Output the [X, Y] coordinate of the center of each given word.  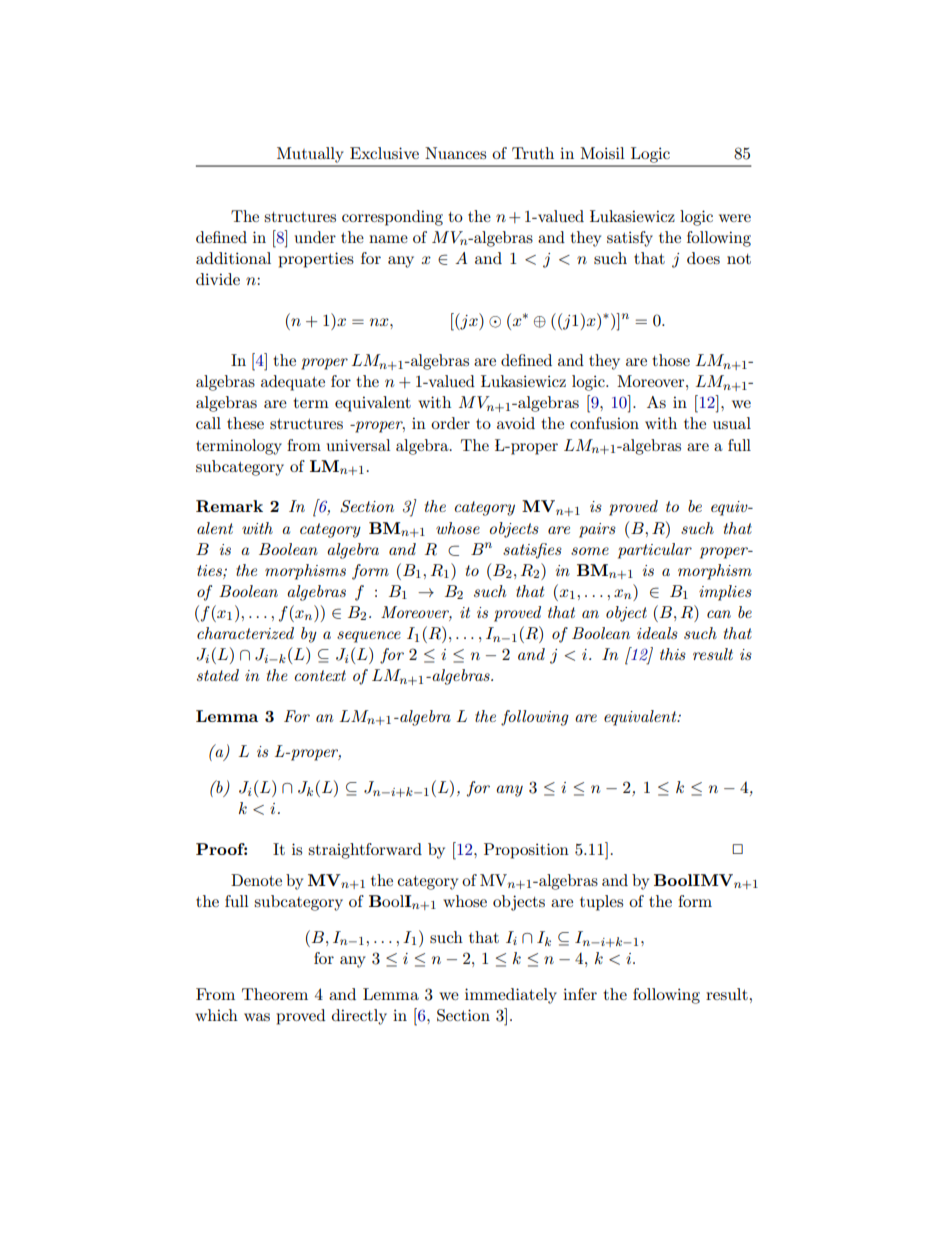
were [735, 218]
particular [655, 551]
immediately [511, 996]
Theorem [275, 994]
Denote [256, 880]
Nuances [455, 153]
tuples [601, 903]
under [315, 237]
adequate [293, 383]
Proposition [526, 851]
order [450, 423]
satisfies [532, 551]
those [671, 360]
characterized [245, 633]
